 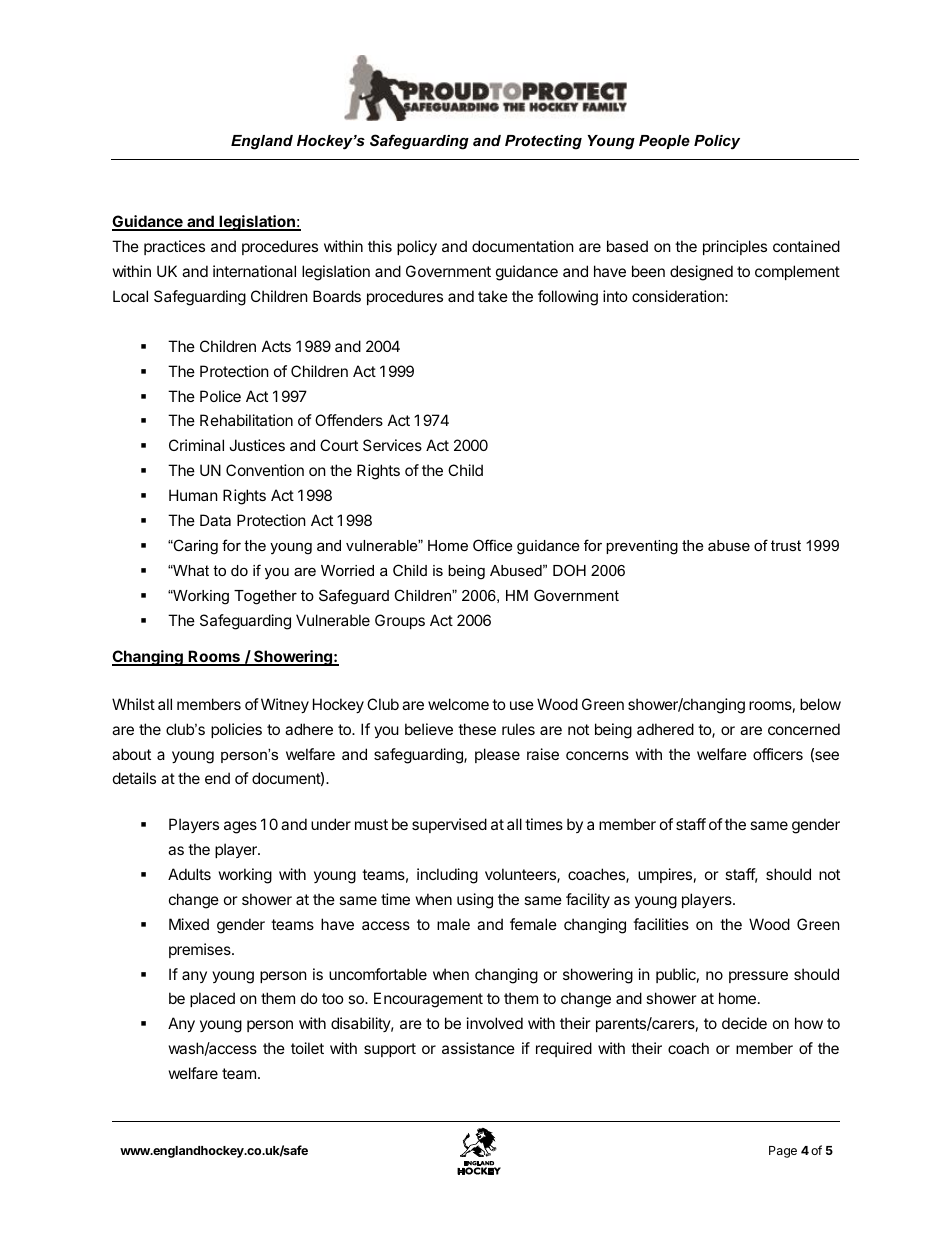 What do you see at coordinates (664, 142) in the screenshot?
I see `People` at bounding box center [664, 142].
